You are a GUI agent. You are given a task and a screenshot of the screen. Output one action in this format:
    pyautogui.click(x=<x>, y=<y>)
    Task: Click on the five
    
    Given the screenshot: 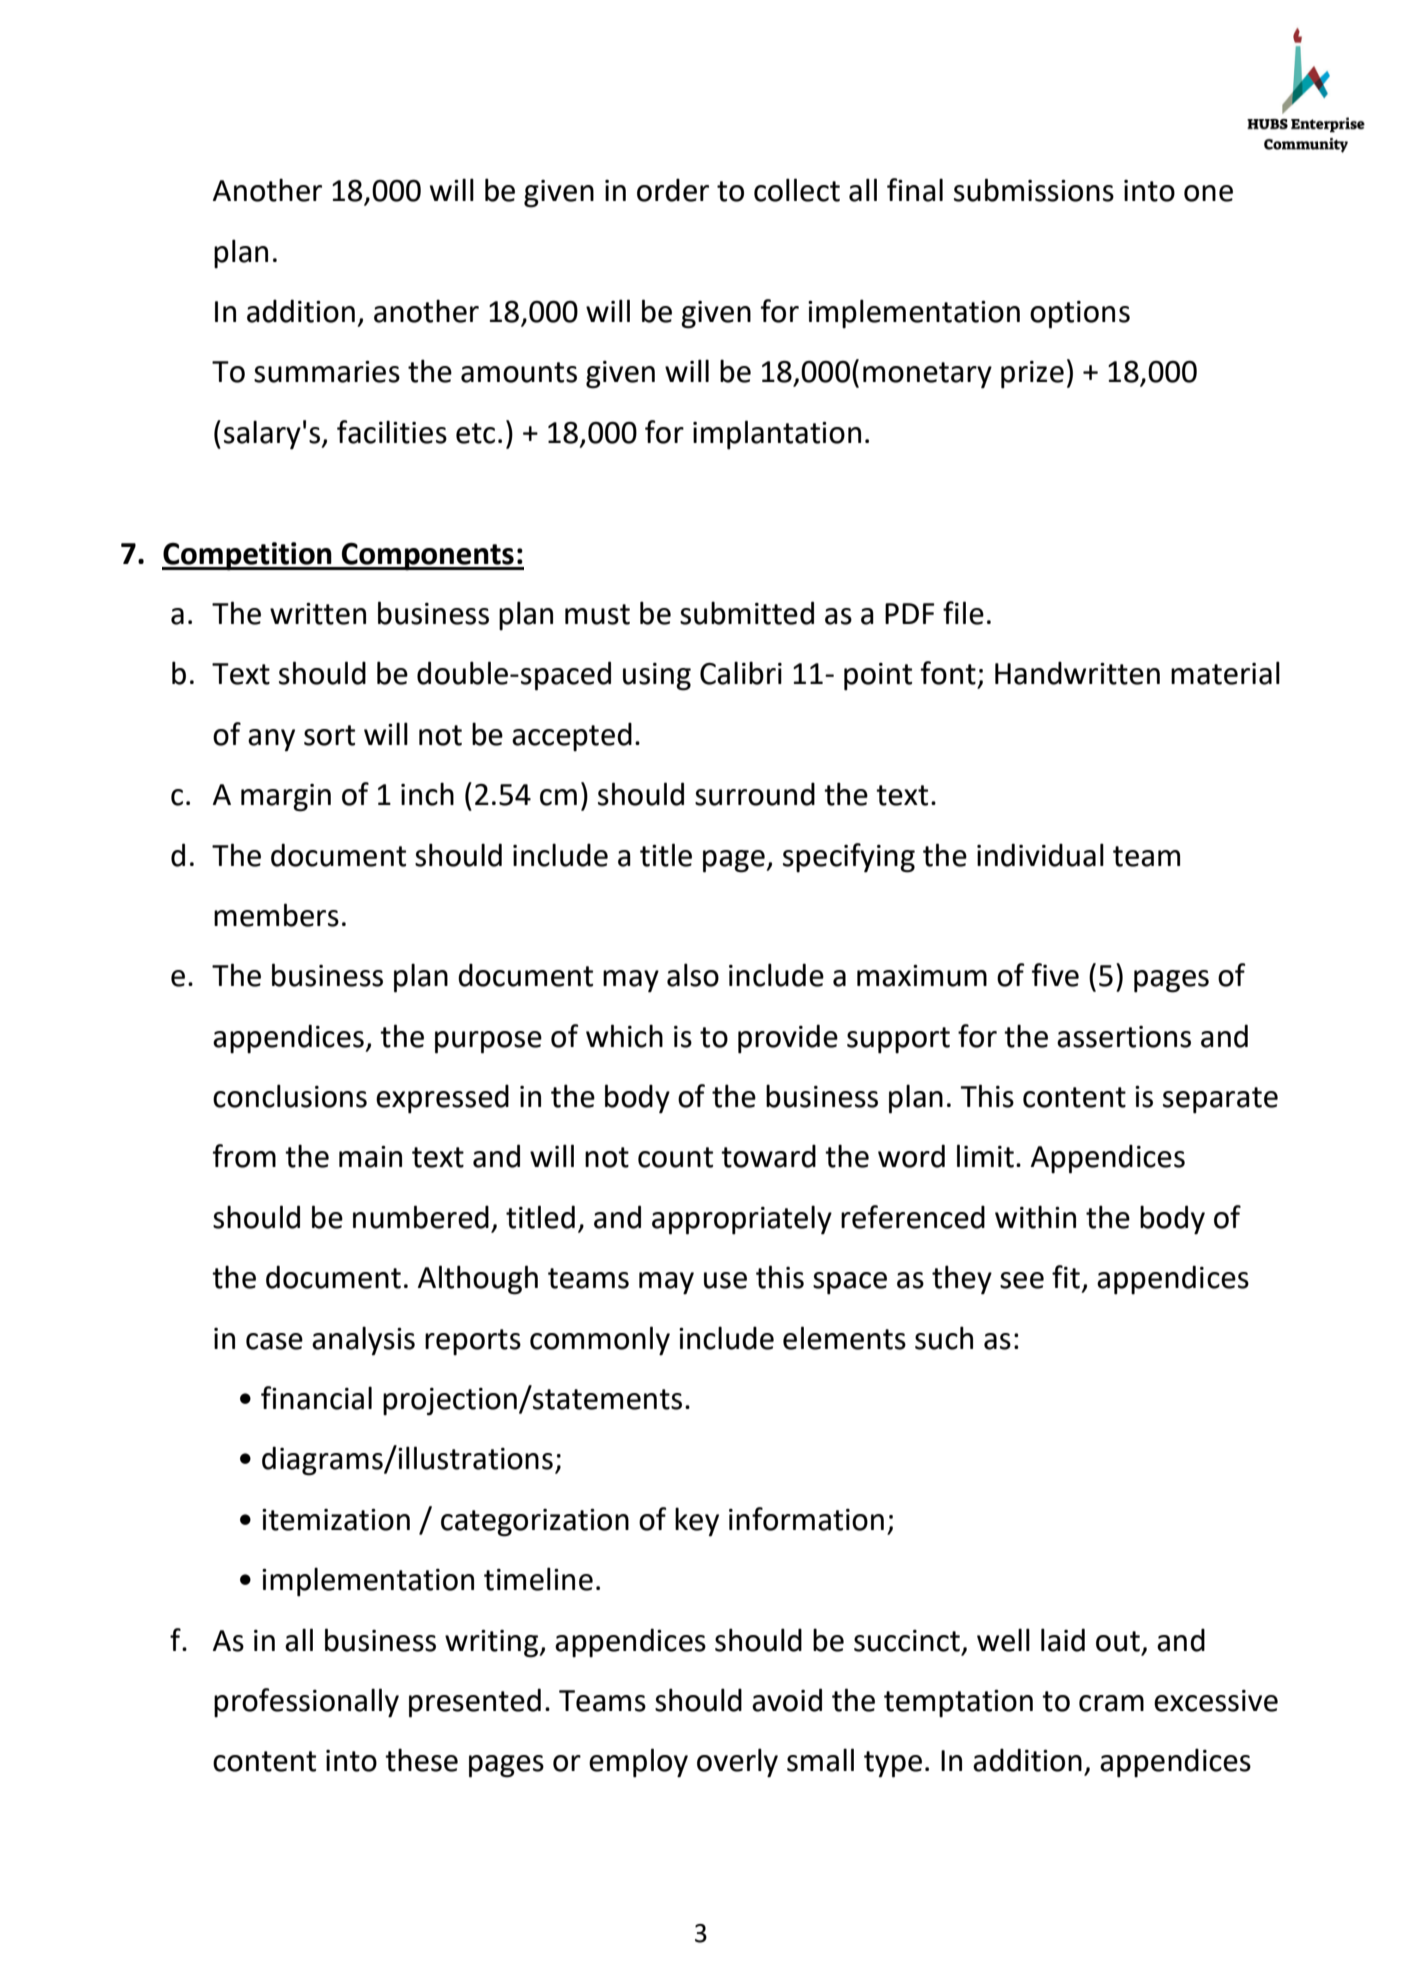 What is the action you would take?
    pyautogui.click(x=1055, y=975)
